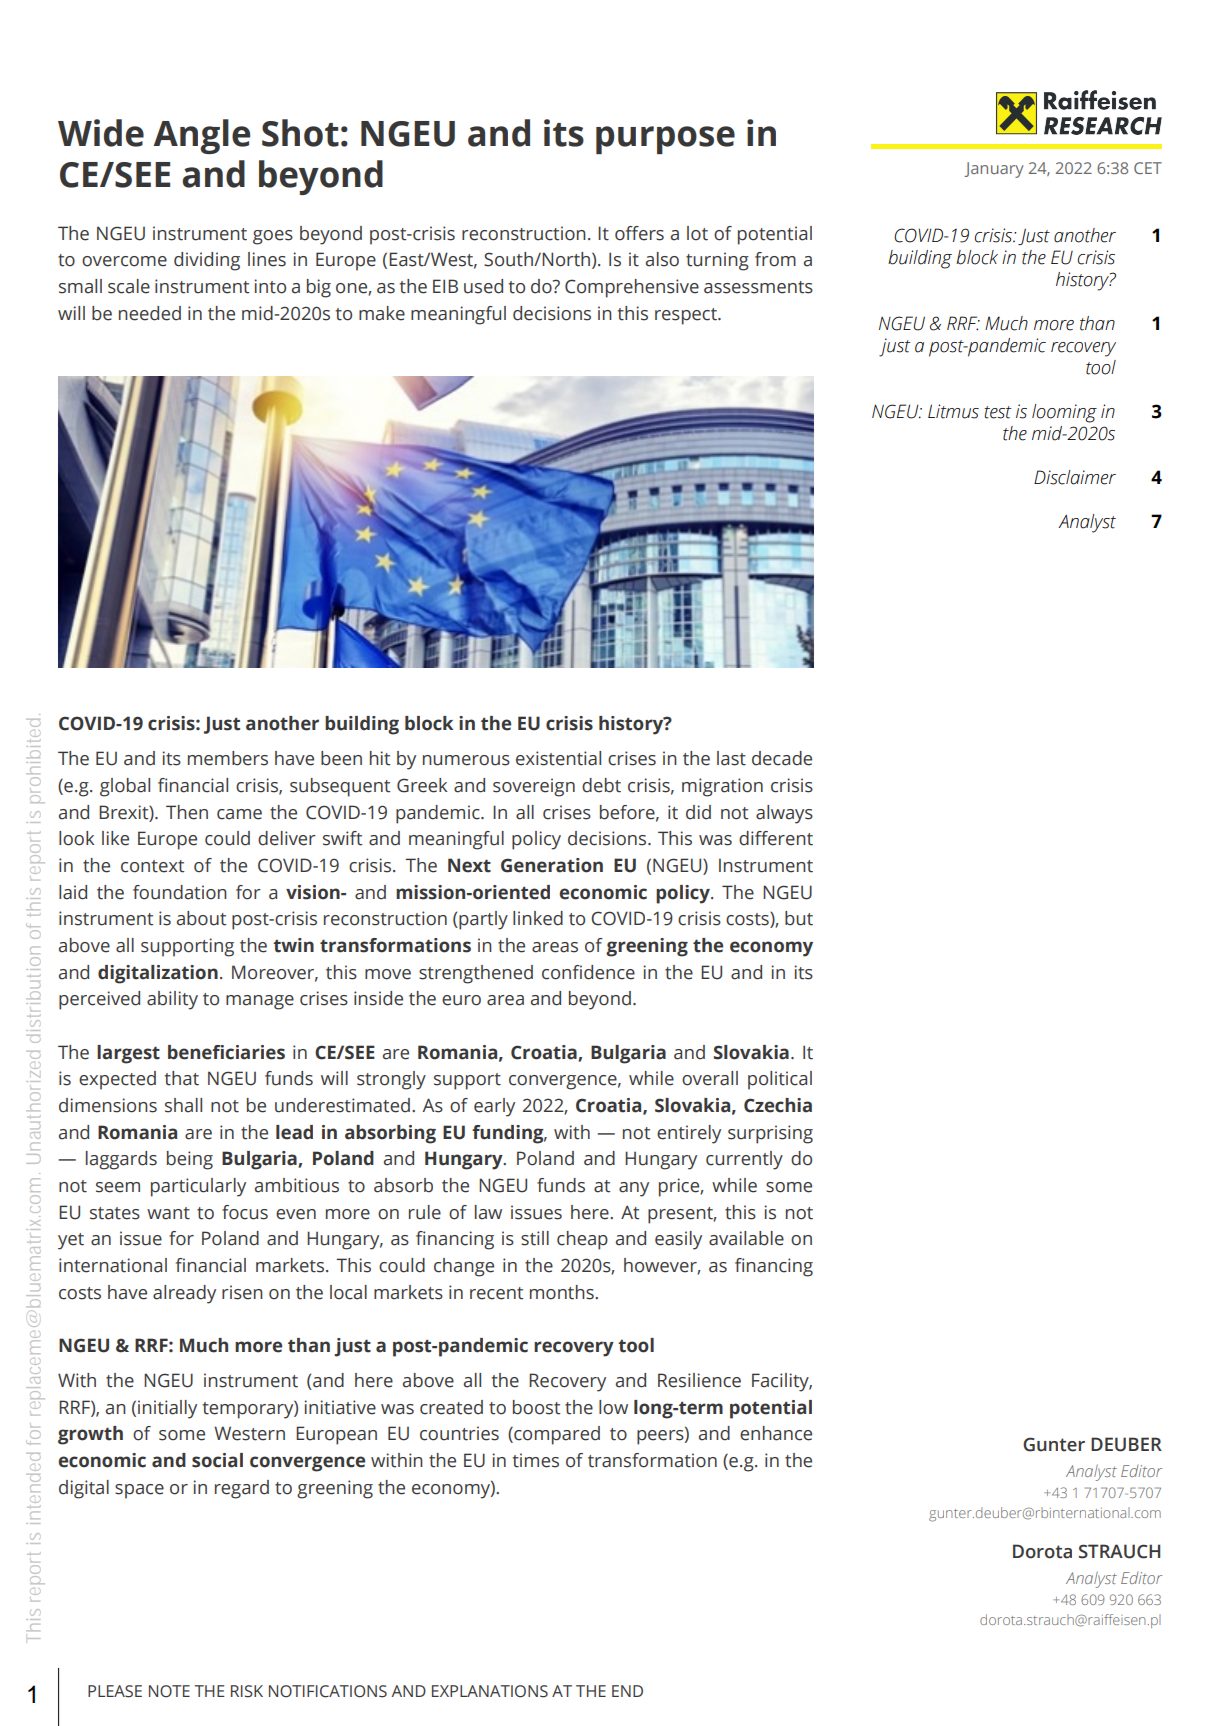 The height and width of the screenshot is (1726, 1220). What do you see at coordinates (776, 1433) in the screenshot?
I see `enhance` at bounding box center [776, 1433].
